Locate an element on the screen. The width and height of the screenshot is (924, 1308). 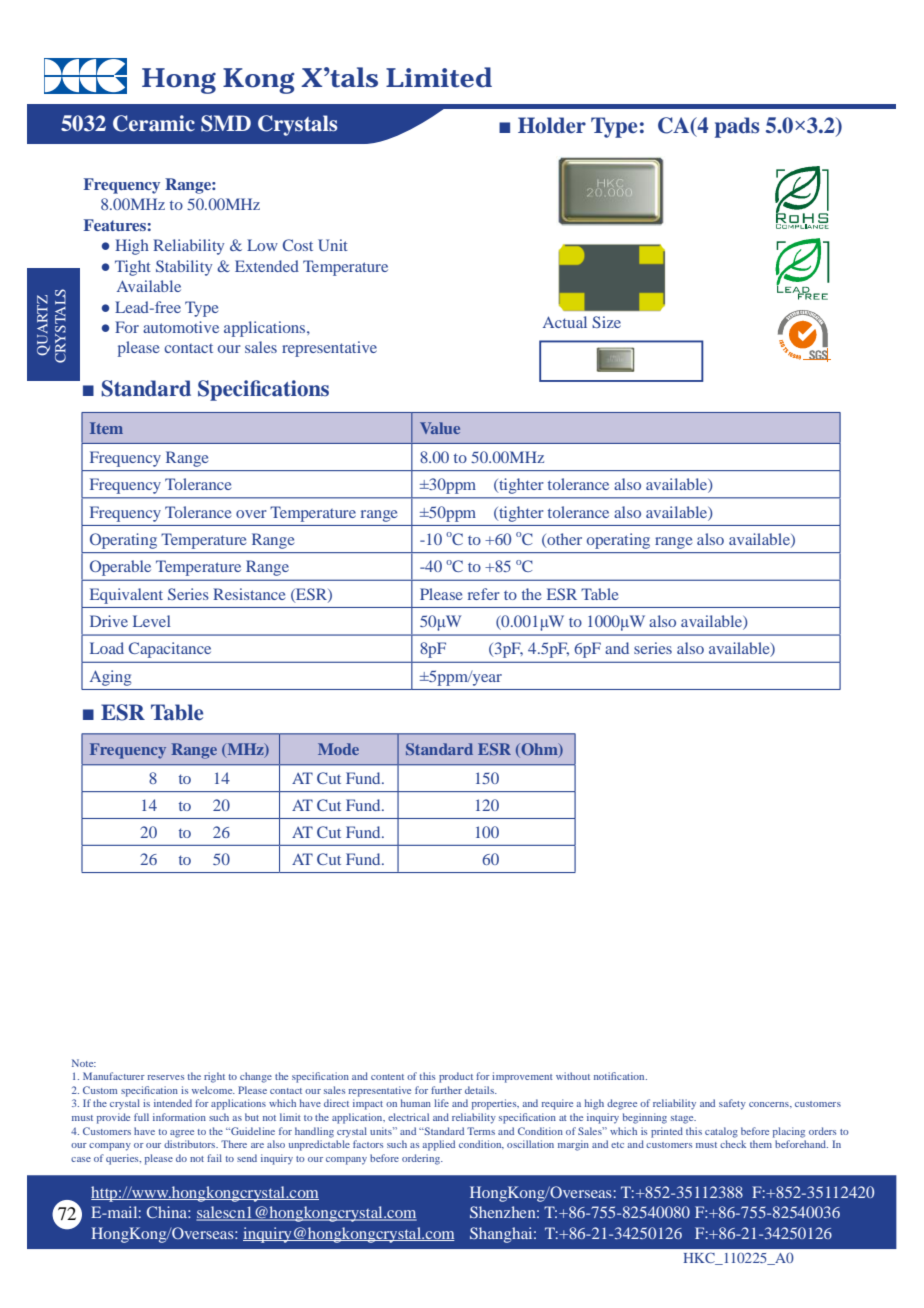
Item is located at coordinates (106, 428).
